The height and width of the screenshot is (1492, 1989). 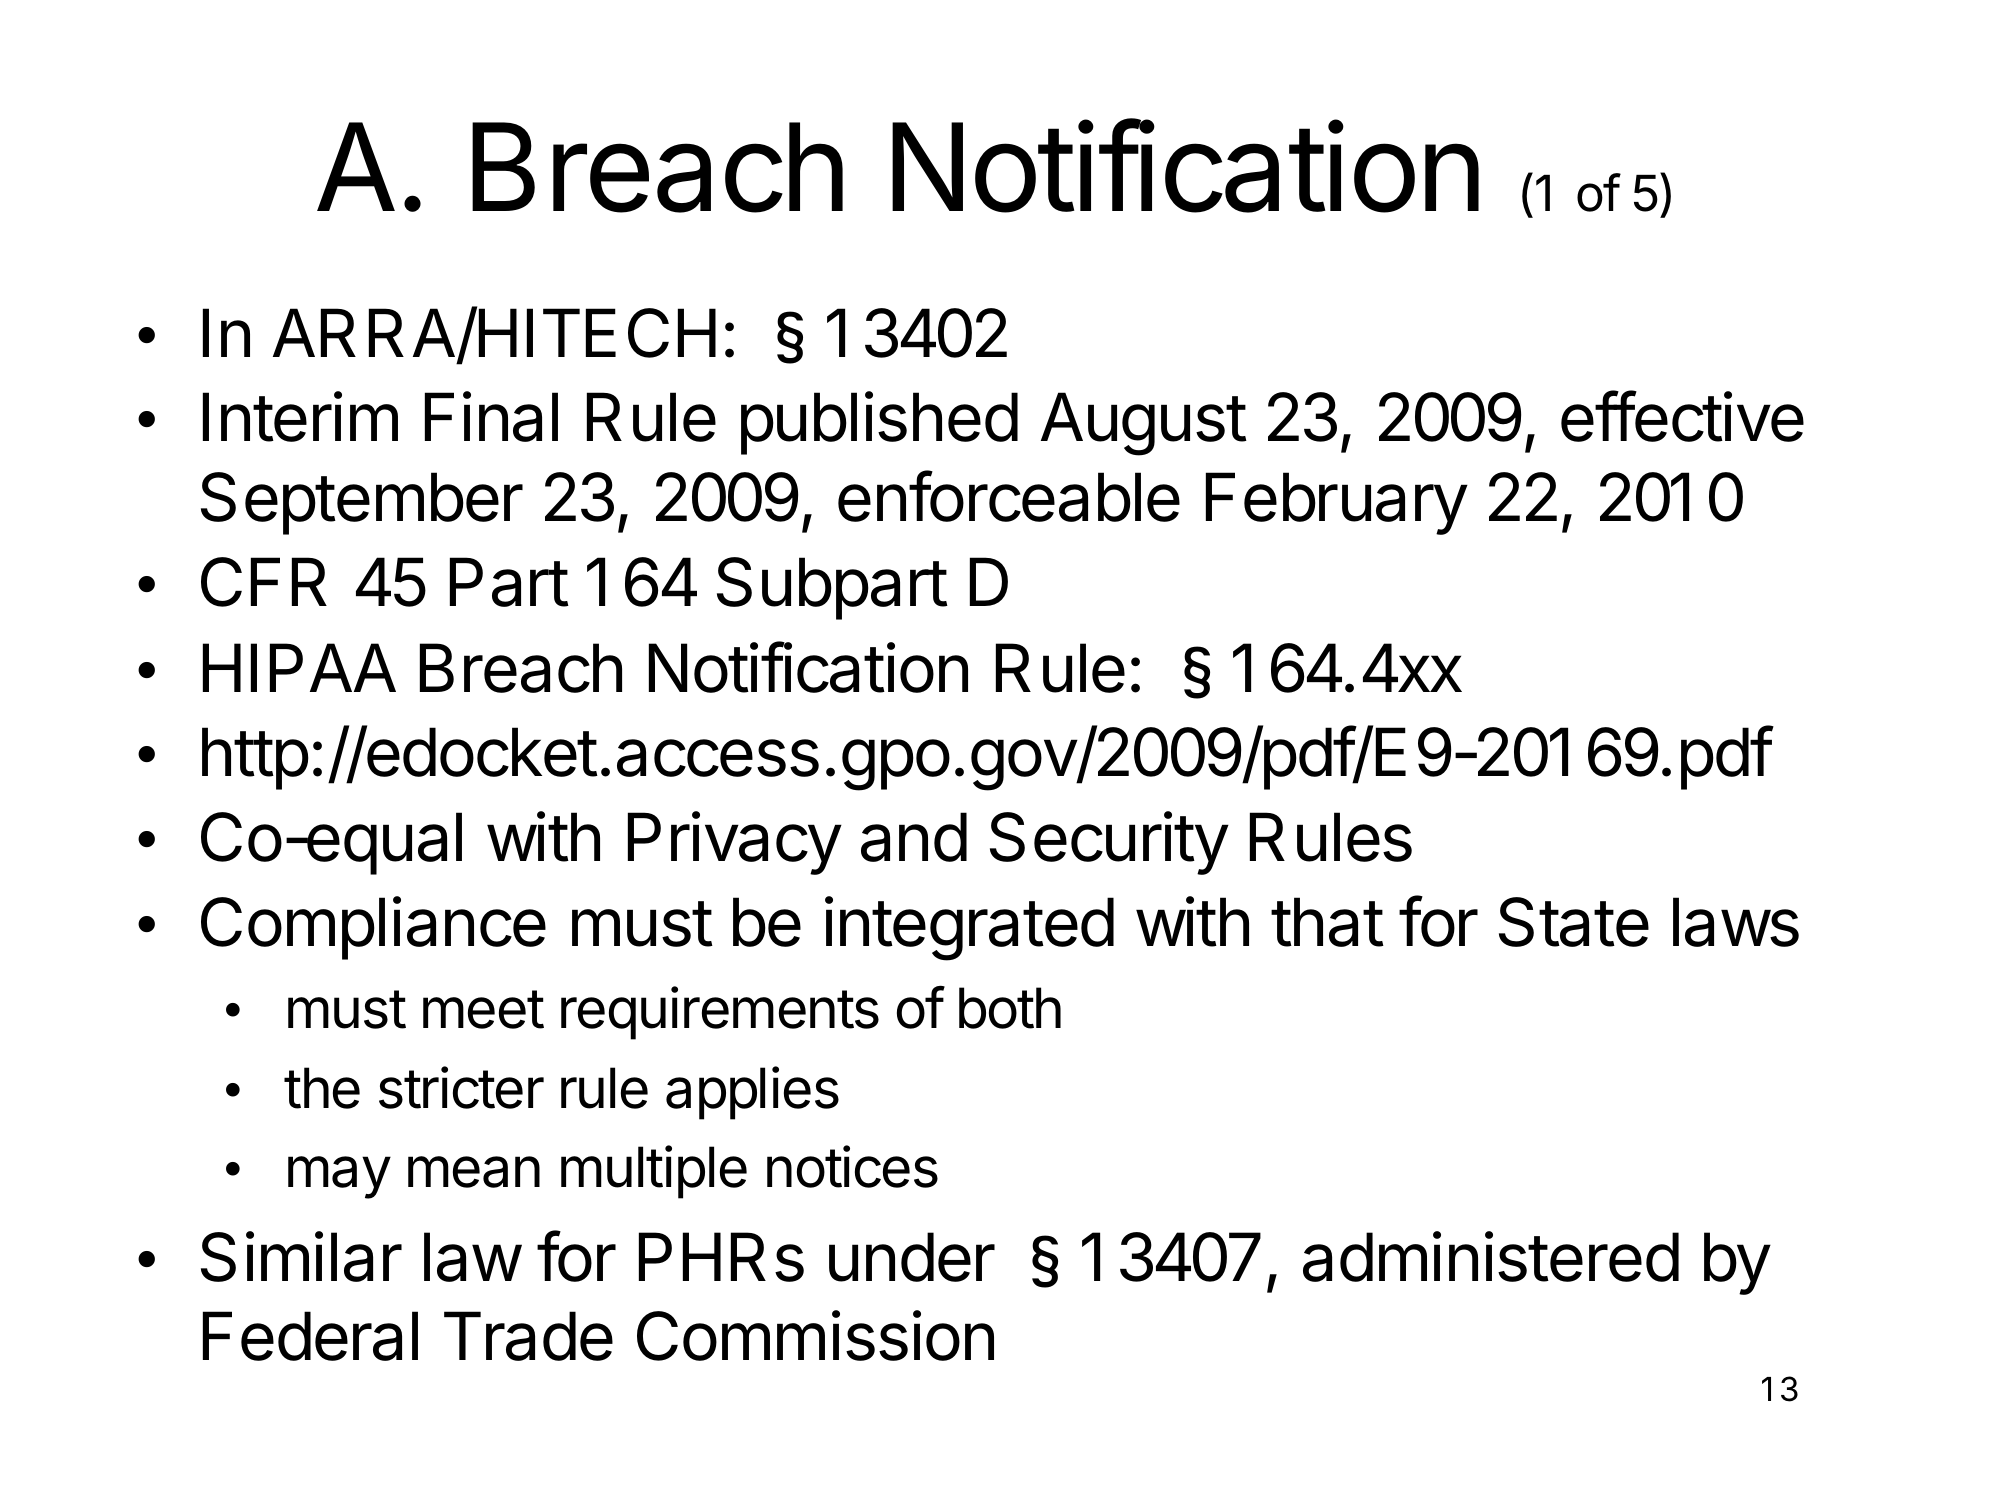 I want to click on Security, so click(x=1109, y=843).
